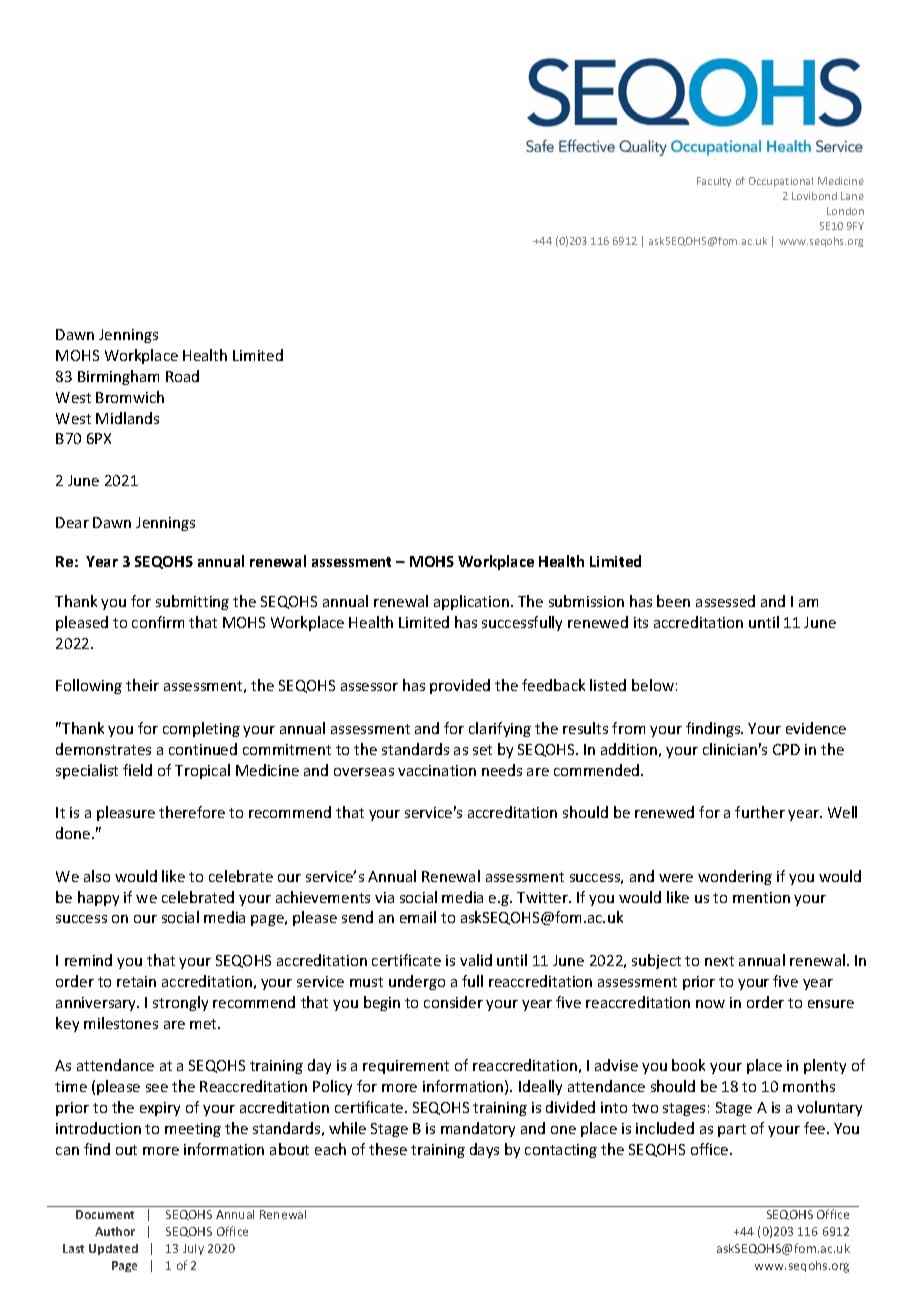 The width and height of the page is (924, 1308). I want to click on retain, so click(136, 981).
